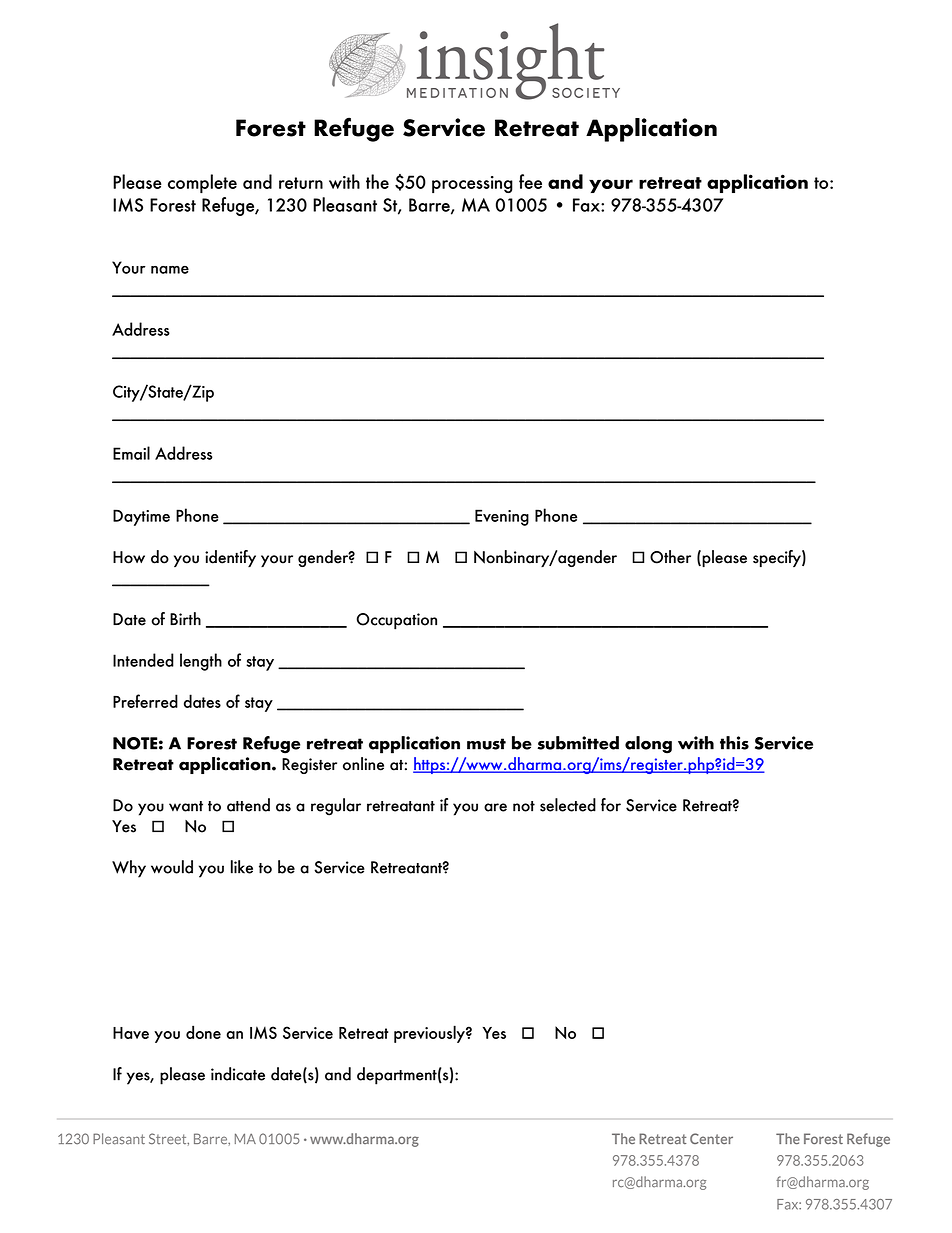 This image has width=952, height=1233. What do you see at coordinates (472, 184) in the image?
I see `processing` at bounding box center [472, 184].
